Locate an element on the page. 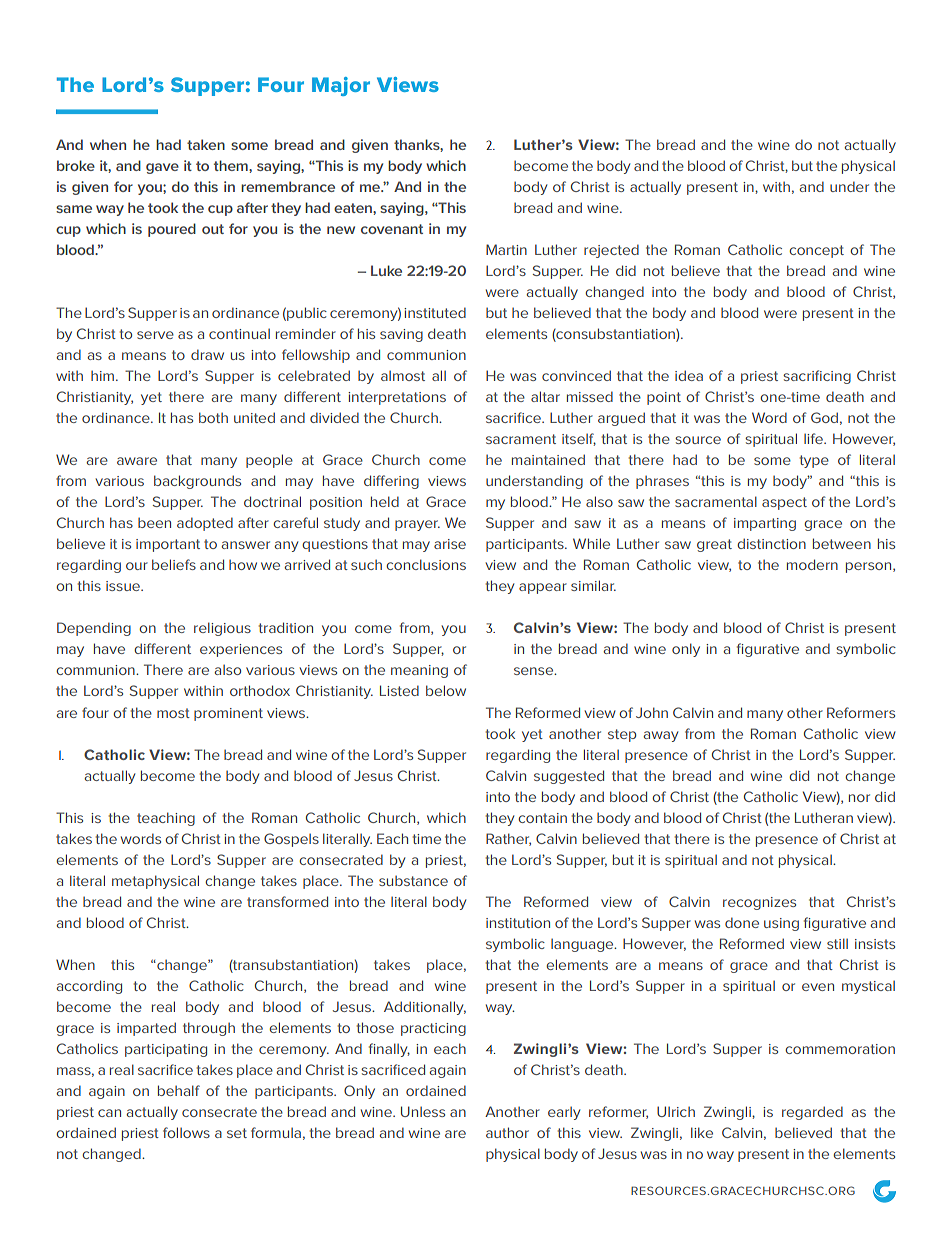 This image has width=952, height=1233. Rather is located at coordinates (508, 839).
